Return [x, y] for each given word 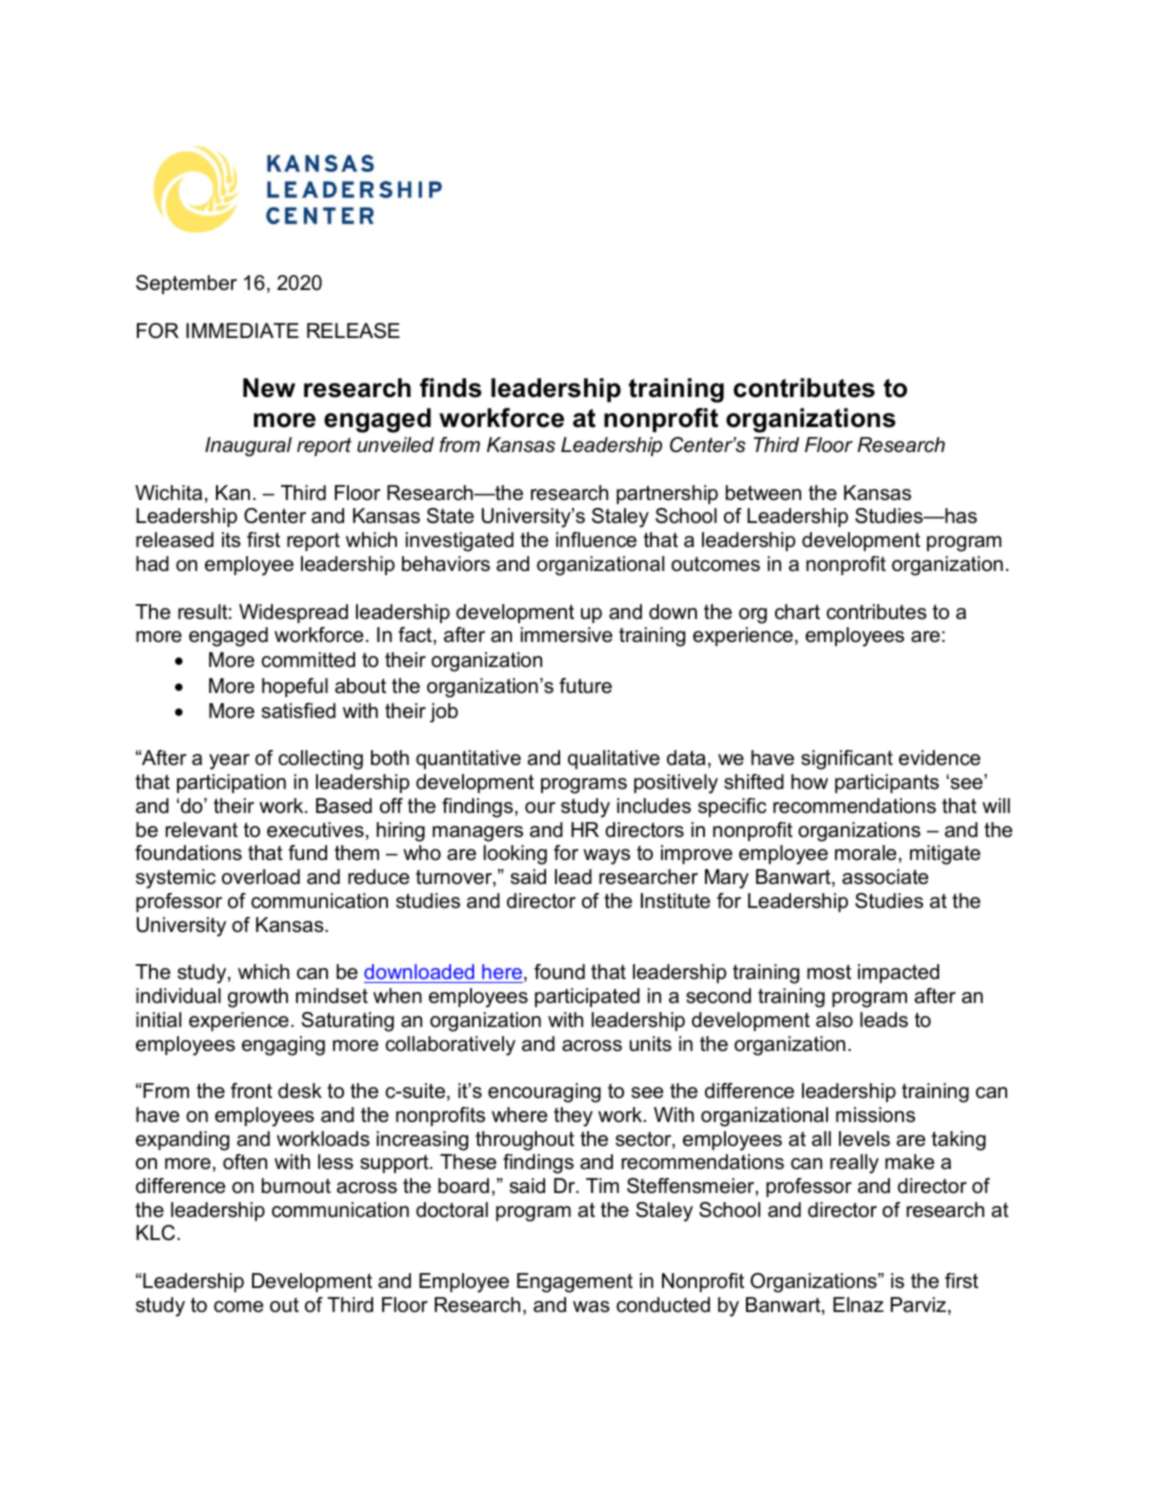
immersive [566, 635]
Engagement [575, 1283]
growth [258, 998]
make [909, 1162]
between [763, 493]
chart [797, 612]
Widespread [293, 613]
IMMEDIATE [242, 330]
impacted [898, 973]
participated [587, 997]
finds [451, 388]
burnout [296, 1186]
